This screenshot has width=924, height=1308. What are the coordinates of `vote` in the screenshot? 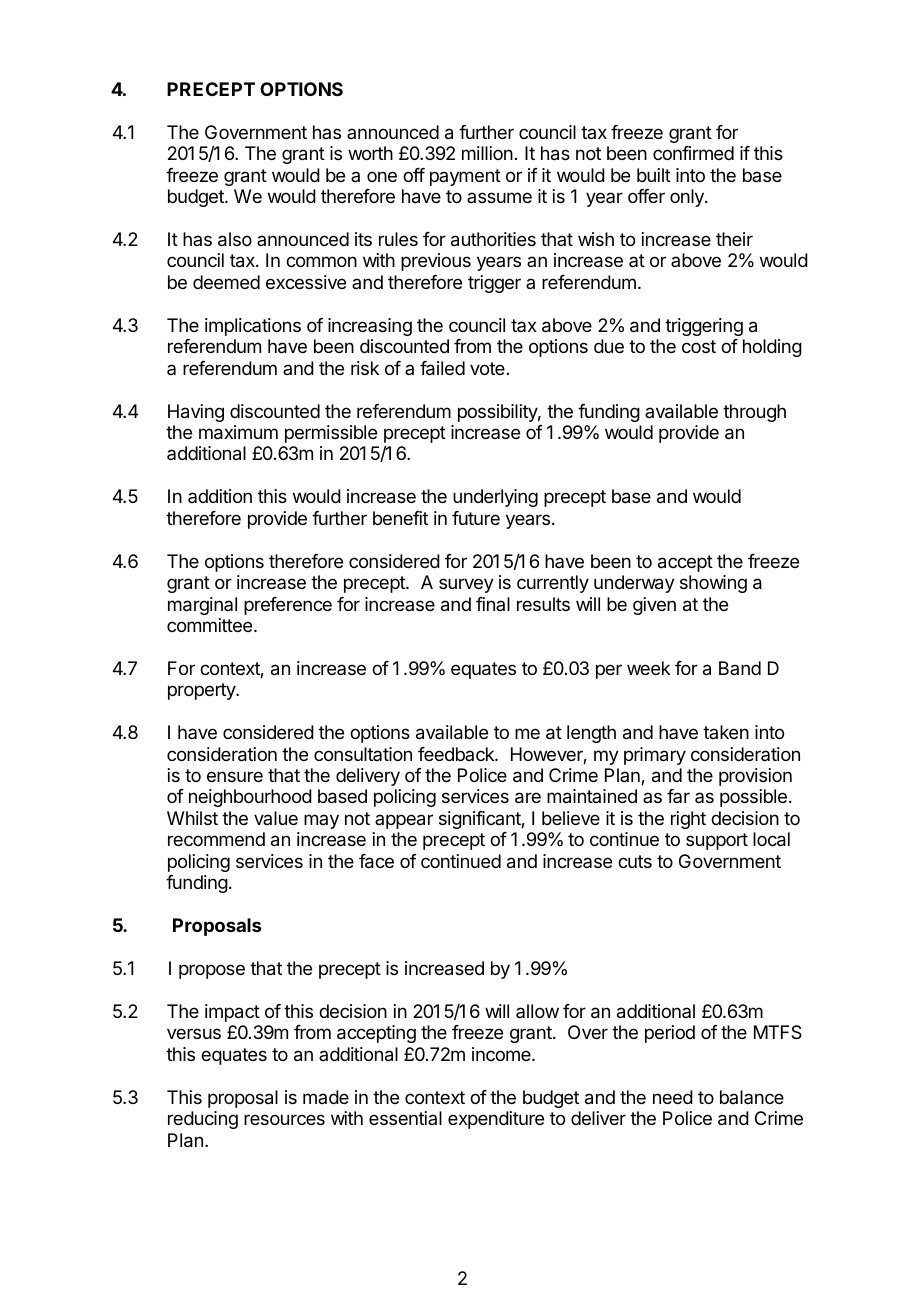 It's located at (487, 368).
